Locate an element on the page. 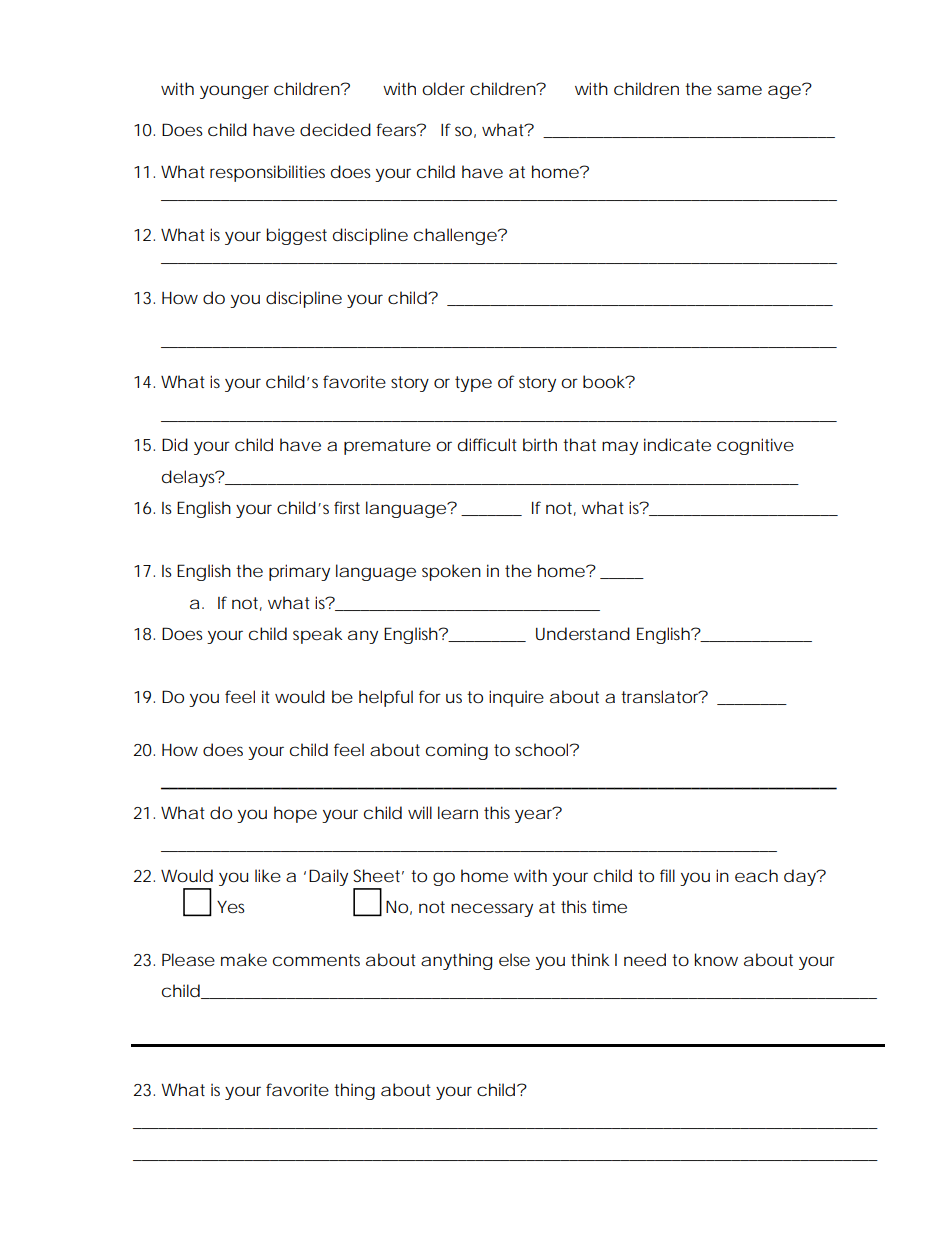 This image has width=952, height=1233. make is located at coordinates (244, 959).
